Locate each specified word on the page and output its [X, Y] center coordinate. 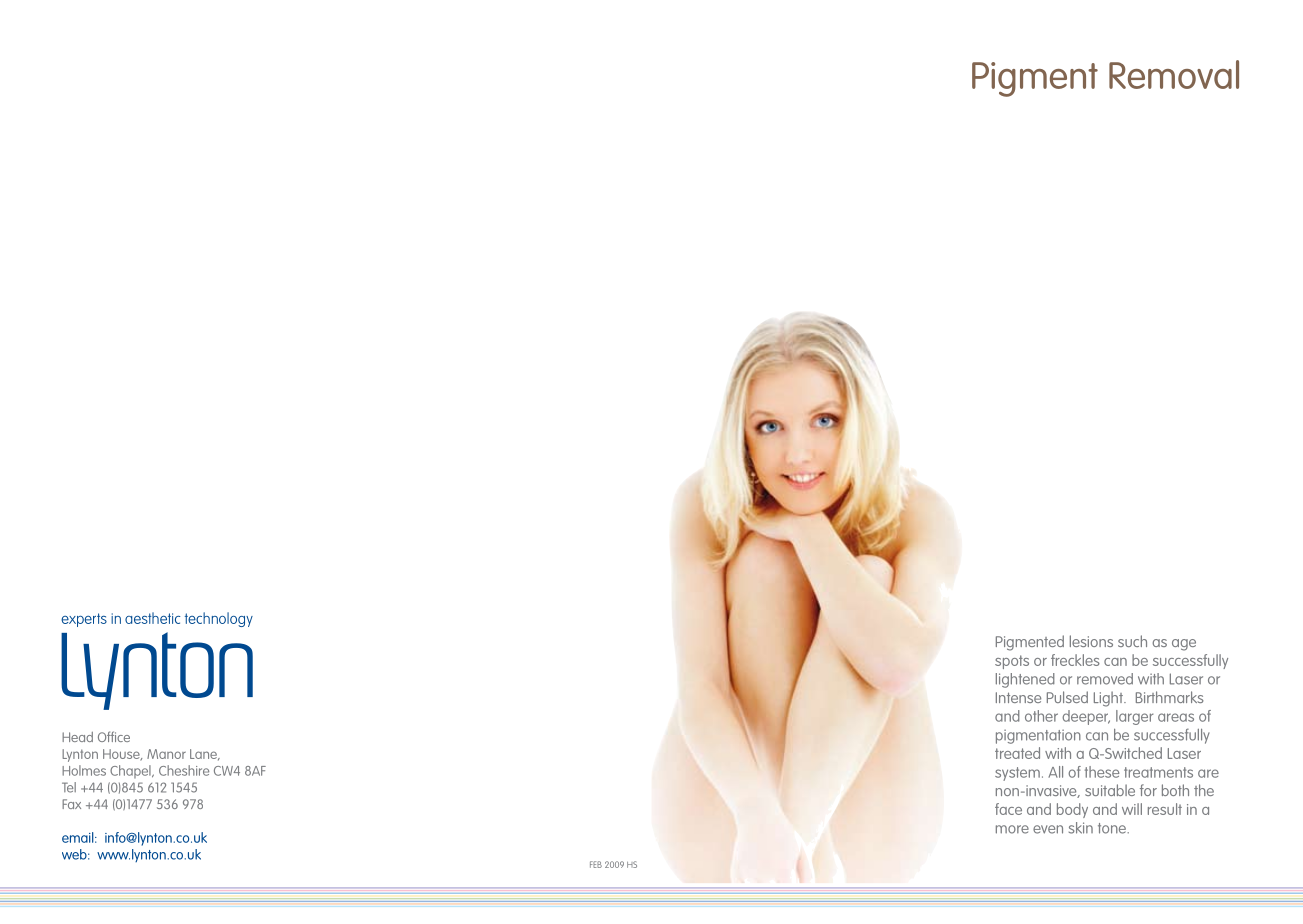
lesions [1091, 641]
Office [114, 736]
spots [1012, 662]
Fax [71, 804]
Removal [1174, 74]
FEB [596, 864]
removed [1105, 679]
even [1048, 829]
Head [77, 737]
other [1041, 716]
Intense [1018, 697]
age [1184, 645]
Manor [166, 754]
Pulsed [1067, 697]
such [1132, 641]
